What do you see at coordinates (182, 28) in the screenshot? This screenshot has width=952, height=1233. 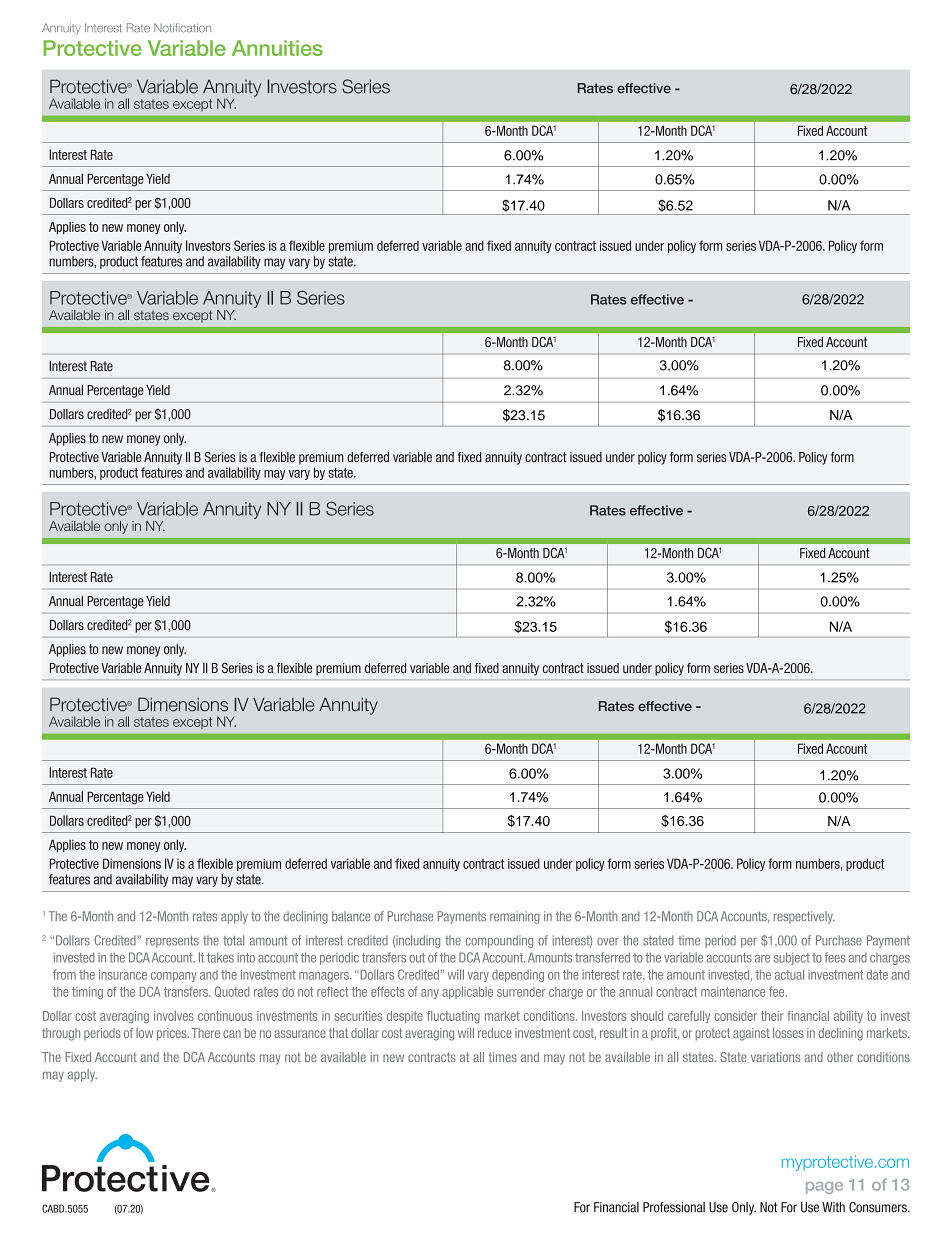 I see `Notification` at bounding box center [182, 28].
